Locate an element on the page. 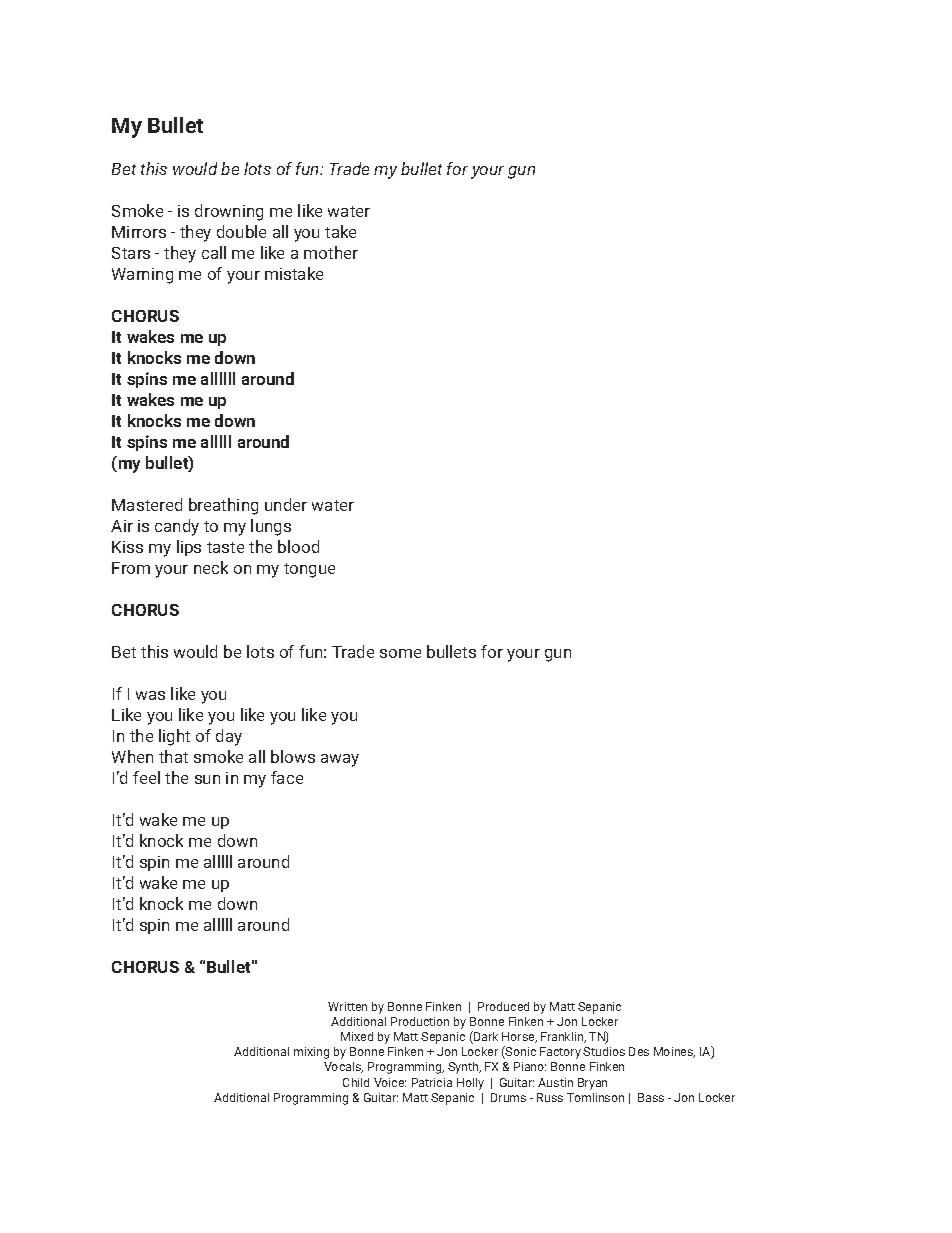 This image has height=1233, width=952. Produced is located at coordinates (503, 1006).
